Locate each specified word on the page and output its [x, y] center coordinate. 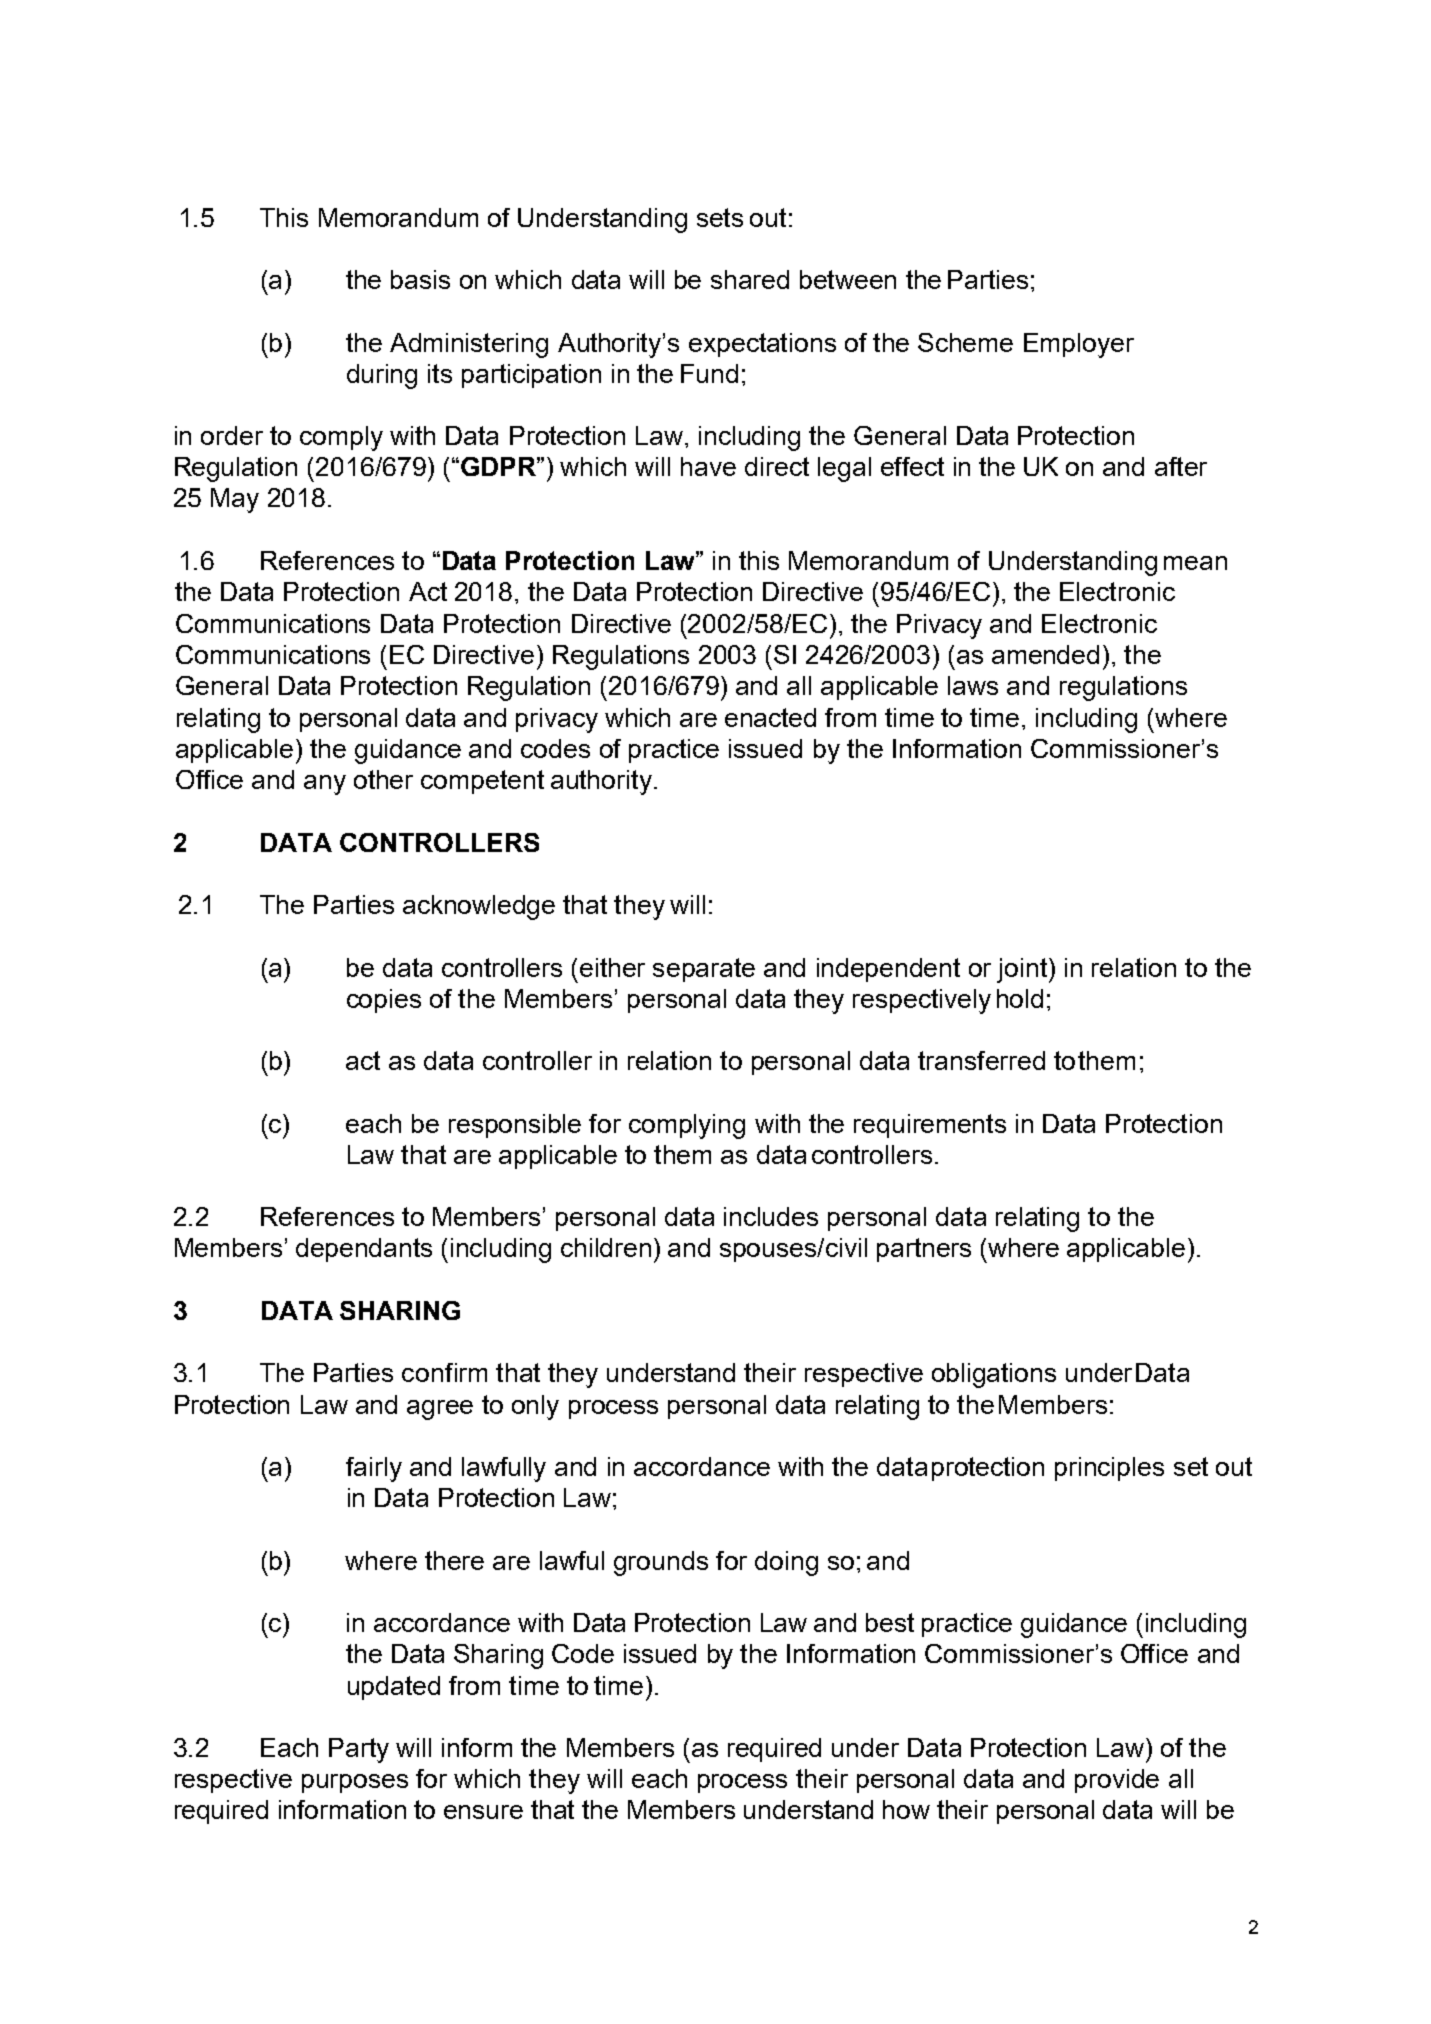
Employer [1079, 345]
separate [704, 970]
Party [359, 1750]
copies [384, 1001]
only [535, 1407]
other [383, 779]
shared [750, 279]
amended [1045, 654]
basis [420, 279]
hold [1020, 998]
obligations [994, 1375]
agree [440, 1410]
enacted [770, 717]
